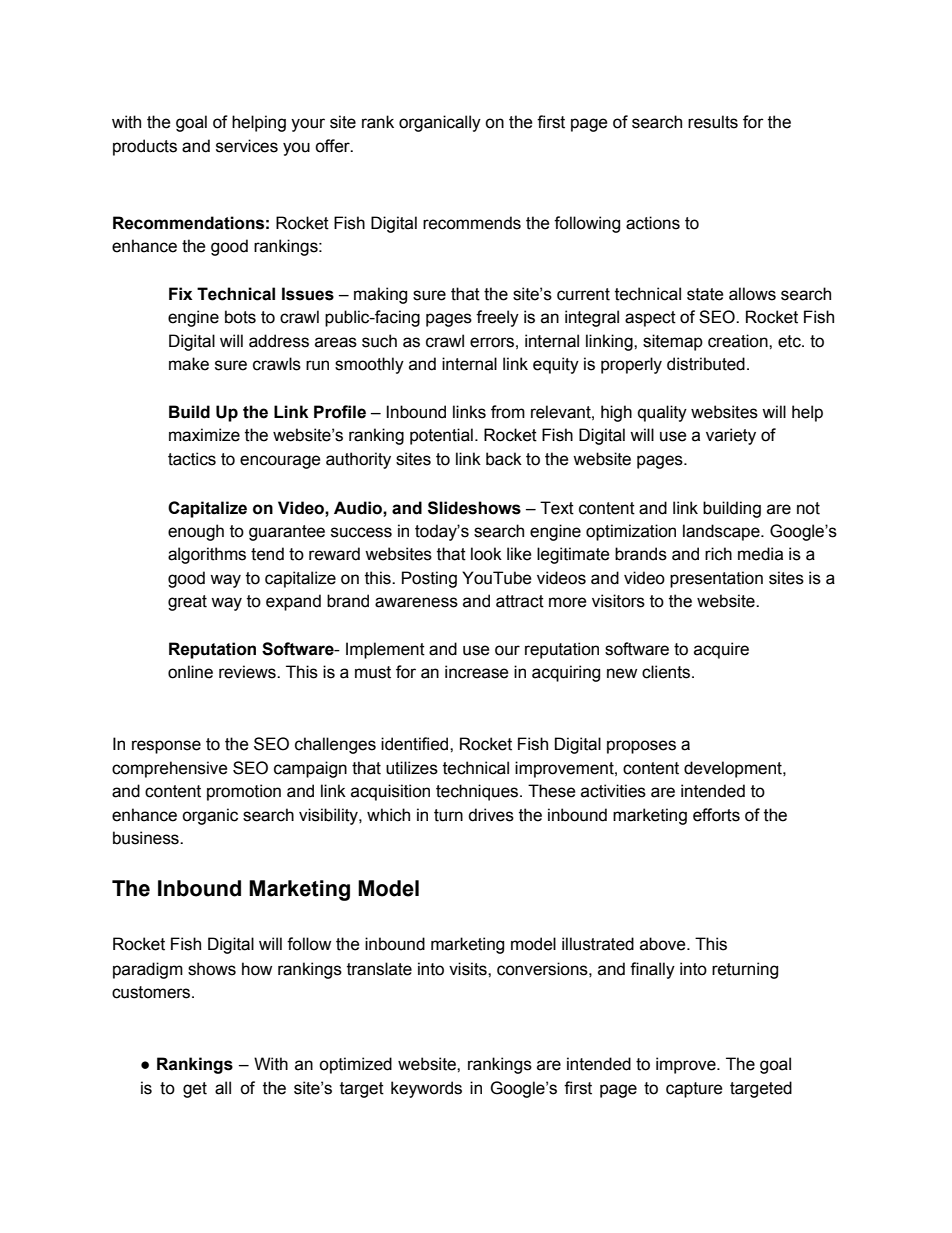  Describe the element at coordinates (520, 601) in the screenshot. I see `attract` at that location.
